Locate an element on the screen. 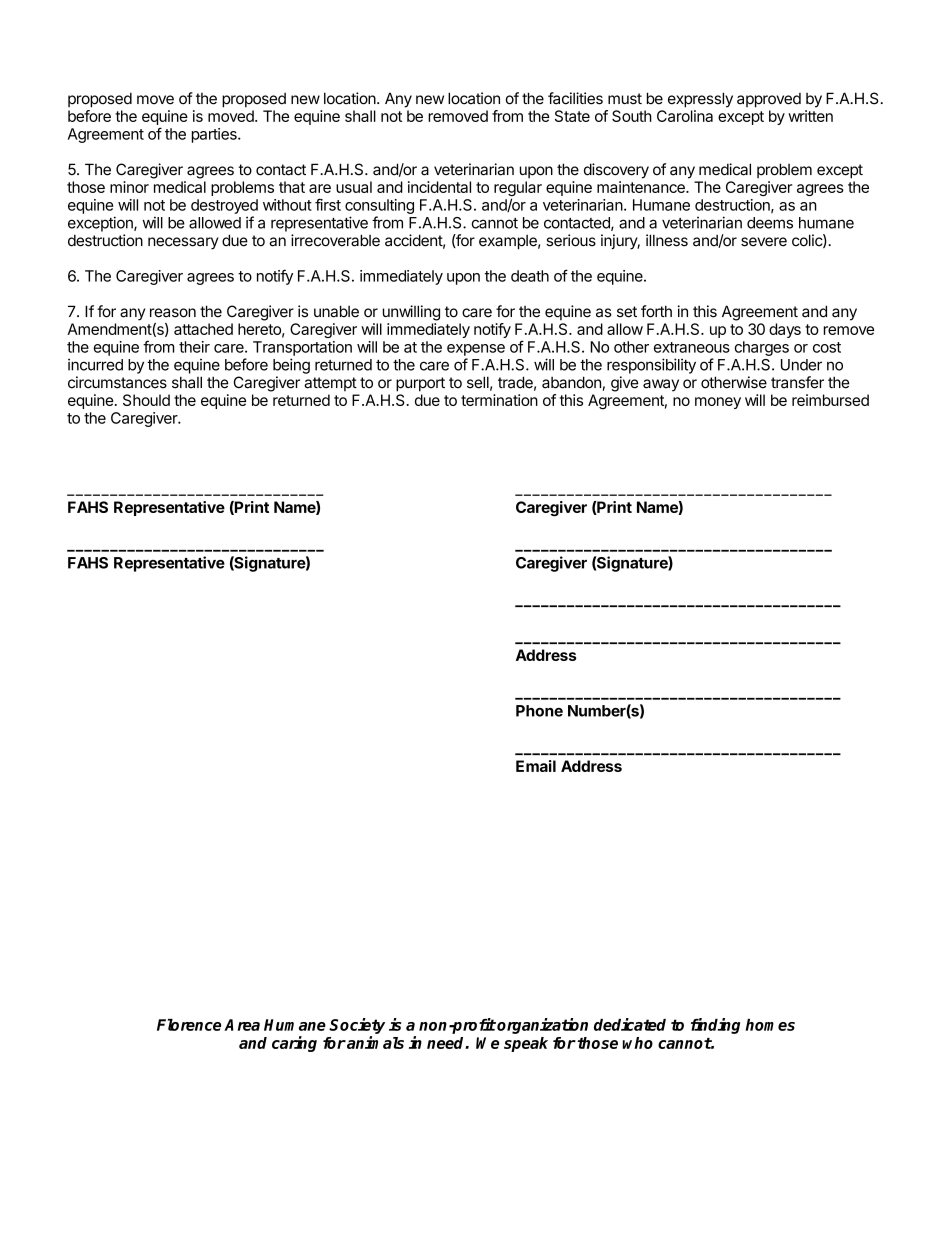 This screenshot has height=1233, width=952. Phone is located at coordinates (539, 711).
